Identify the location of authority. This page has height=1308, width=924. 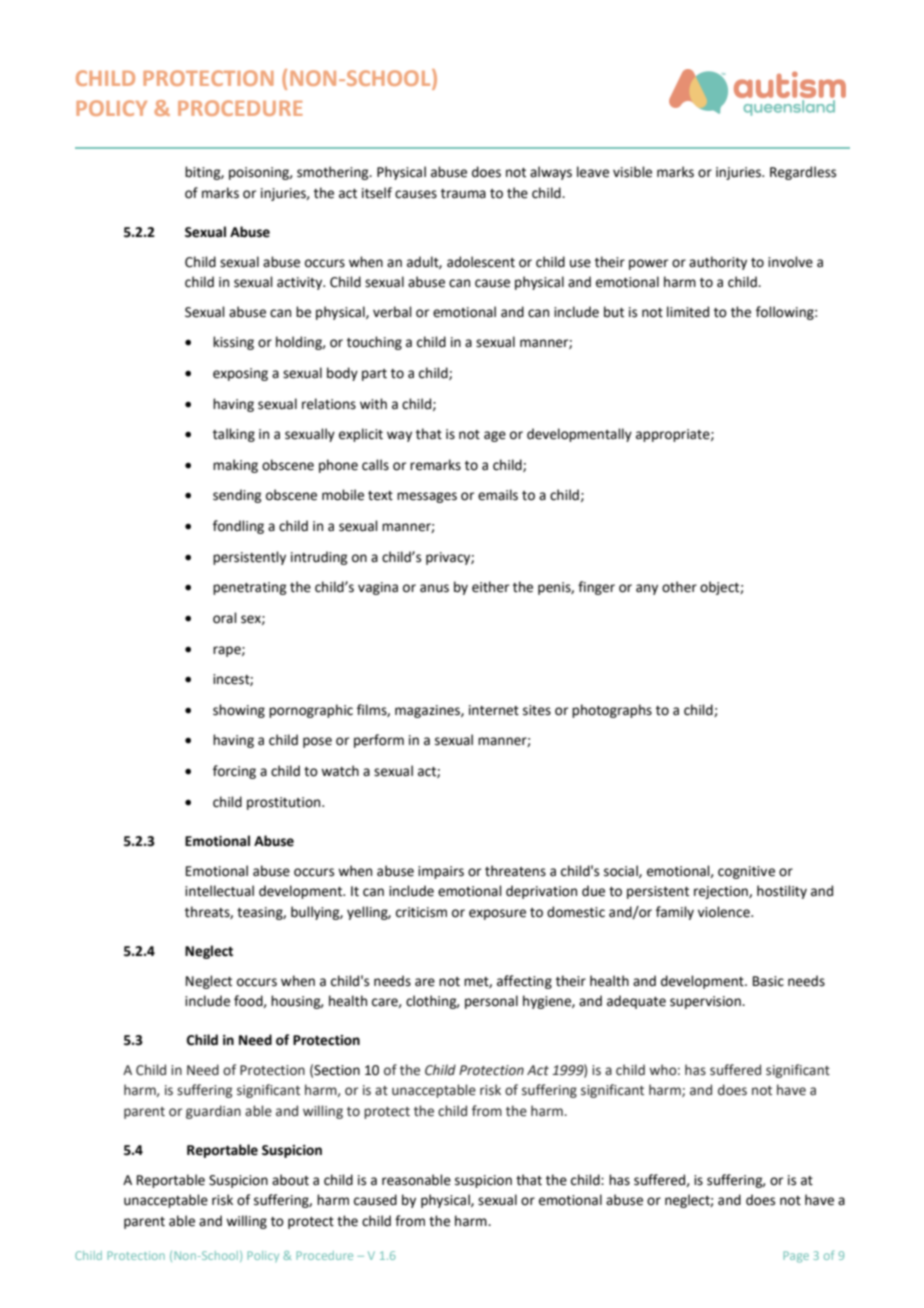
(718, 263).
